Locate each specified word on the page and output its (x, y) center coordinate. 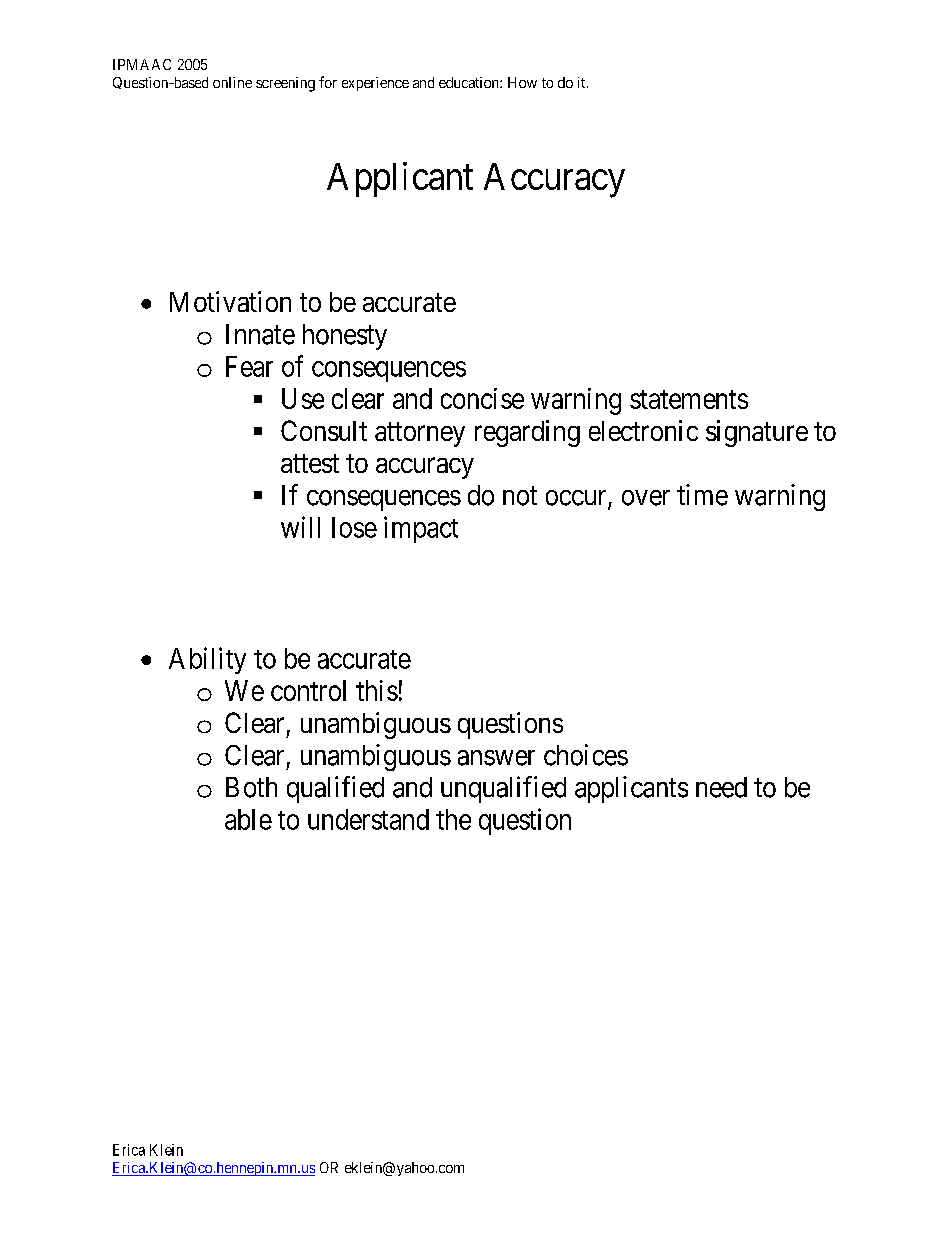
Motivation (230, 301)
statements (689, 399)
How (522, 82)
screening (285, 84)
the (453, 819)
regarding (527, 433)
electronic (643, 430)
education (470, 82)
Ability (207, 660)
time (702, 495)
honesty (345, 337)
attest (310, 463)
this (377, 690)
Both (251, 787)
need (721, 787)
